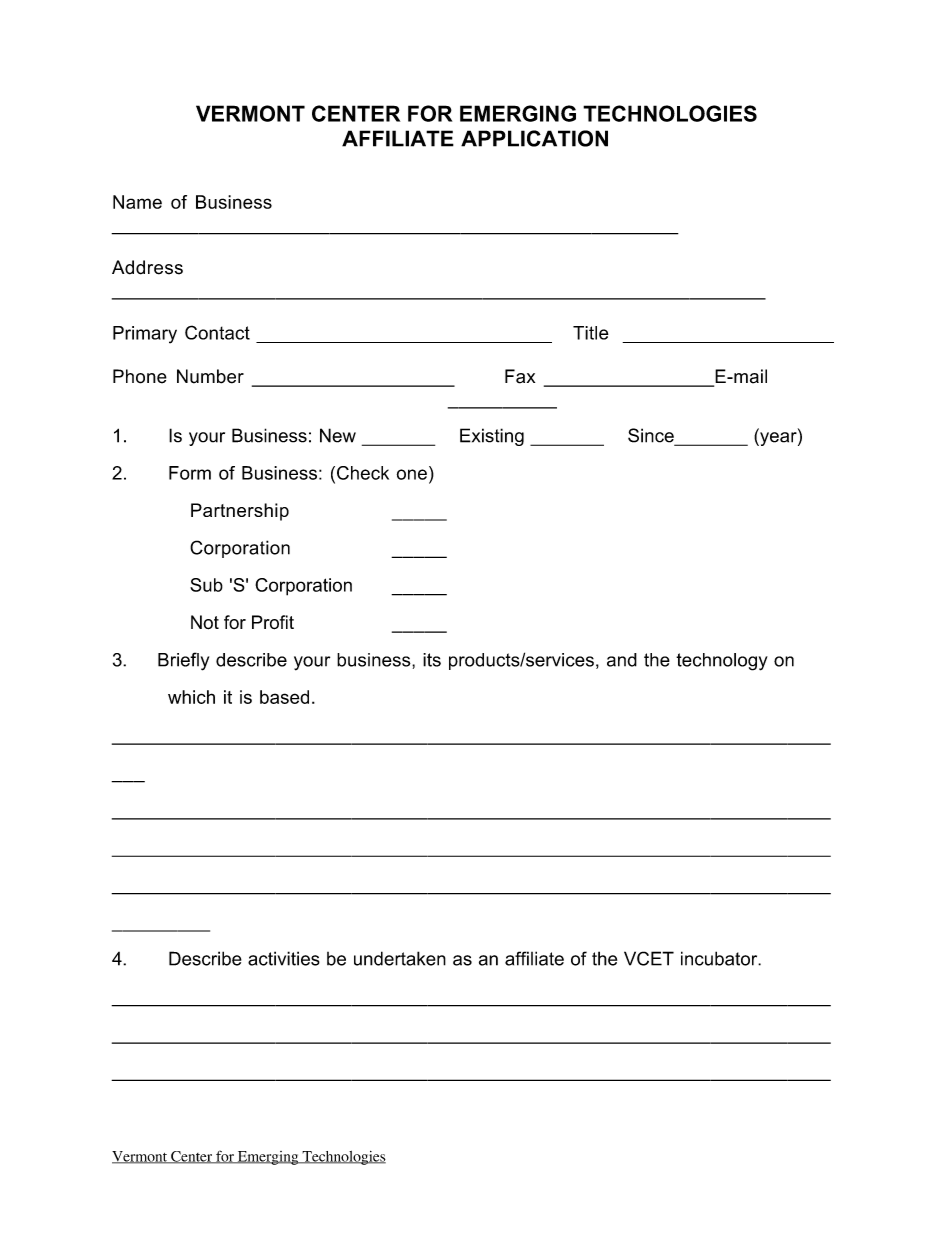 This screenshot has height=1233, width=952. What do you see at coordinates (432, 660) in the screenshot?
I see `its` at bounding box center [432, 660].
